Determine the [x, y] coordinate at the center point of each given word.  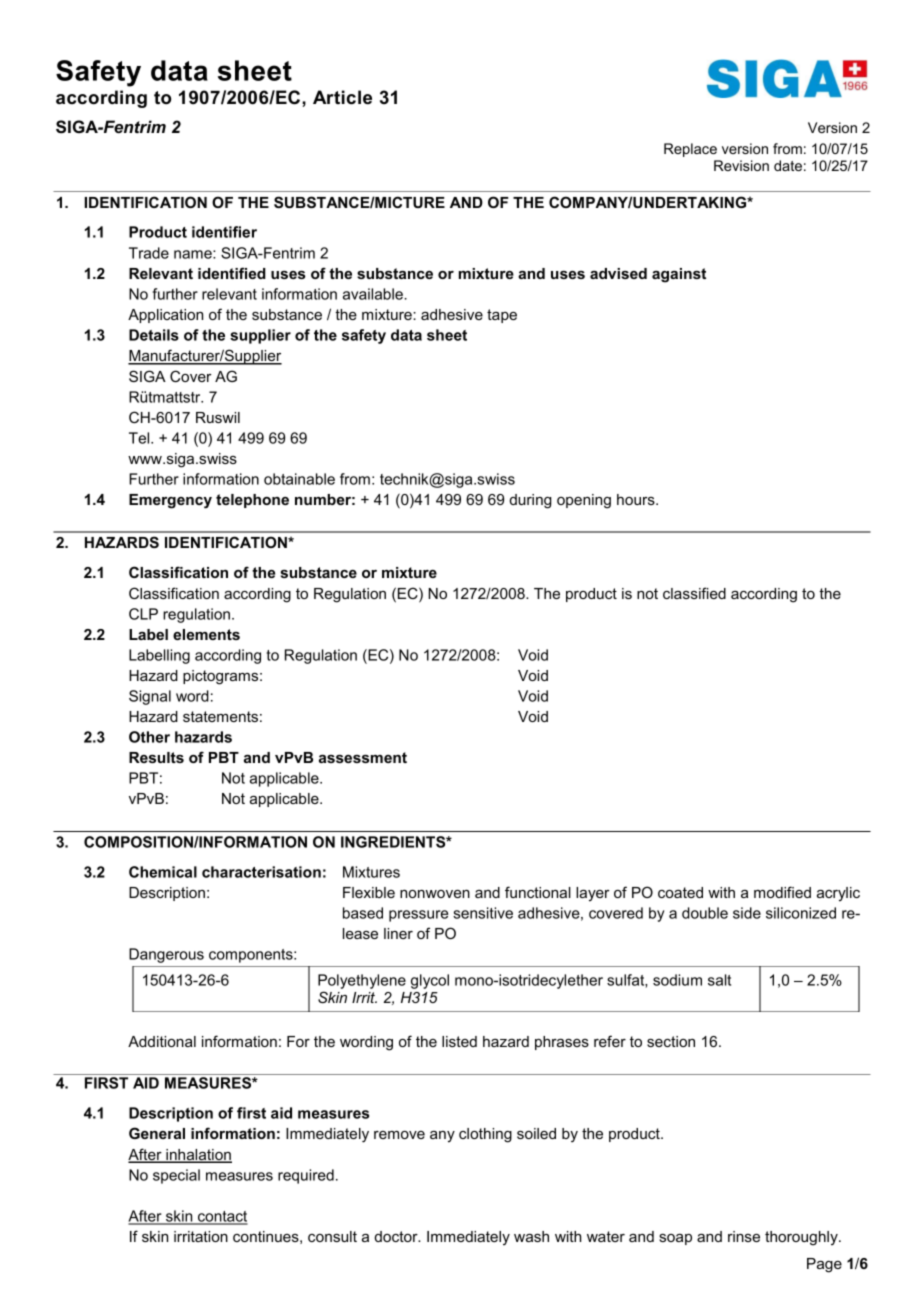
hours [637, 499]
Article [342, 97]
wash [531, 1236]
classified [694, 593]
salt [719, 980]
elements [206, 634]
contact [222, 1217]
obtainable [299, 479]
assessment [363, 757]
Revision [741, 165]
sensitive [483, 913]
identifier [224, 232]
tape [502, 316]
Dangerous [166, 955]
